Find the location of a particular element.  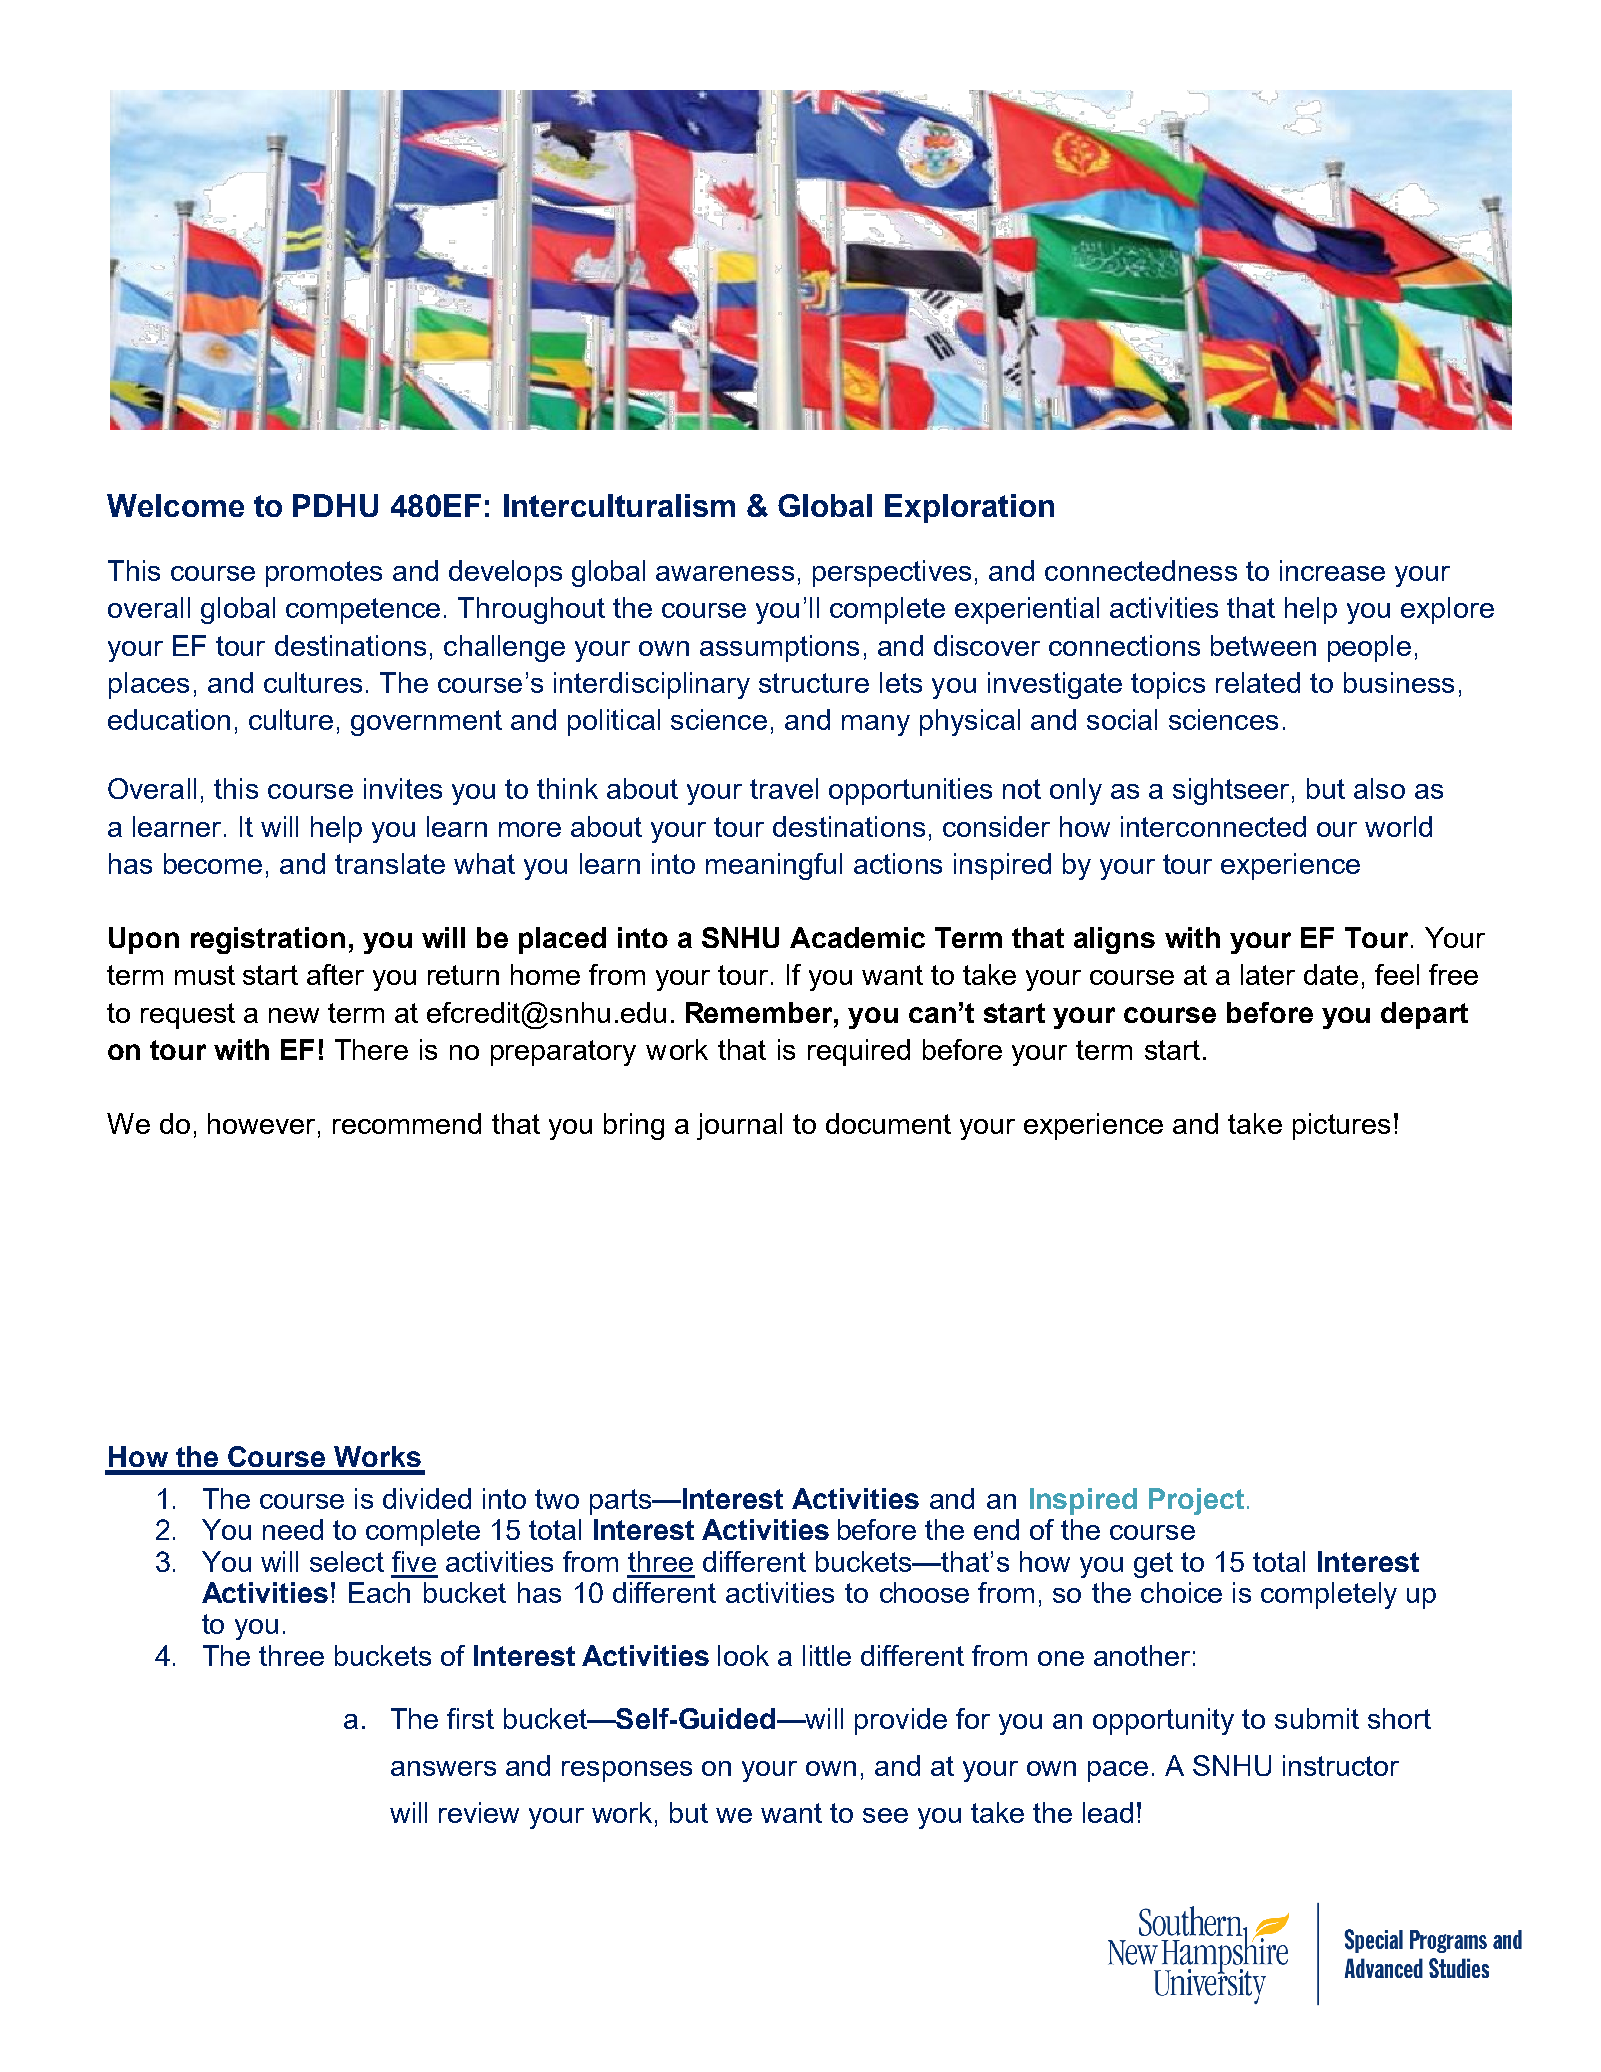

increase is located at coordinates (1332, 570).
